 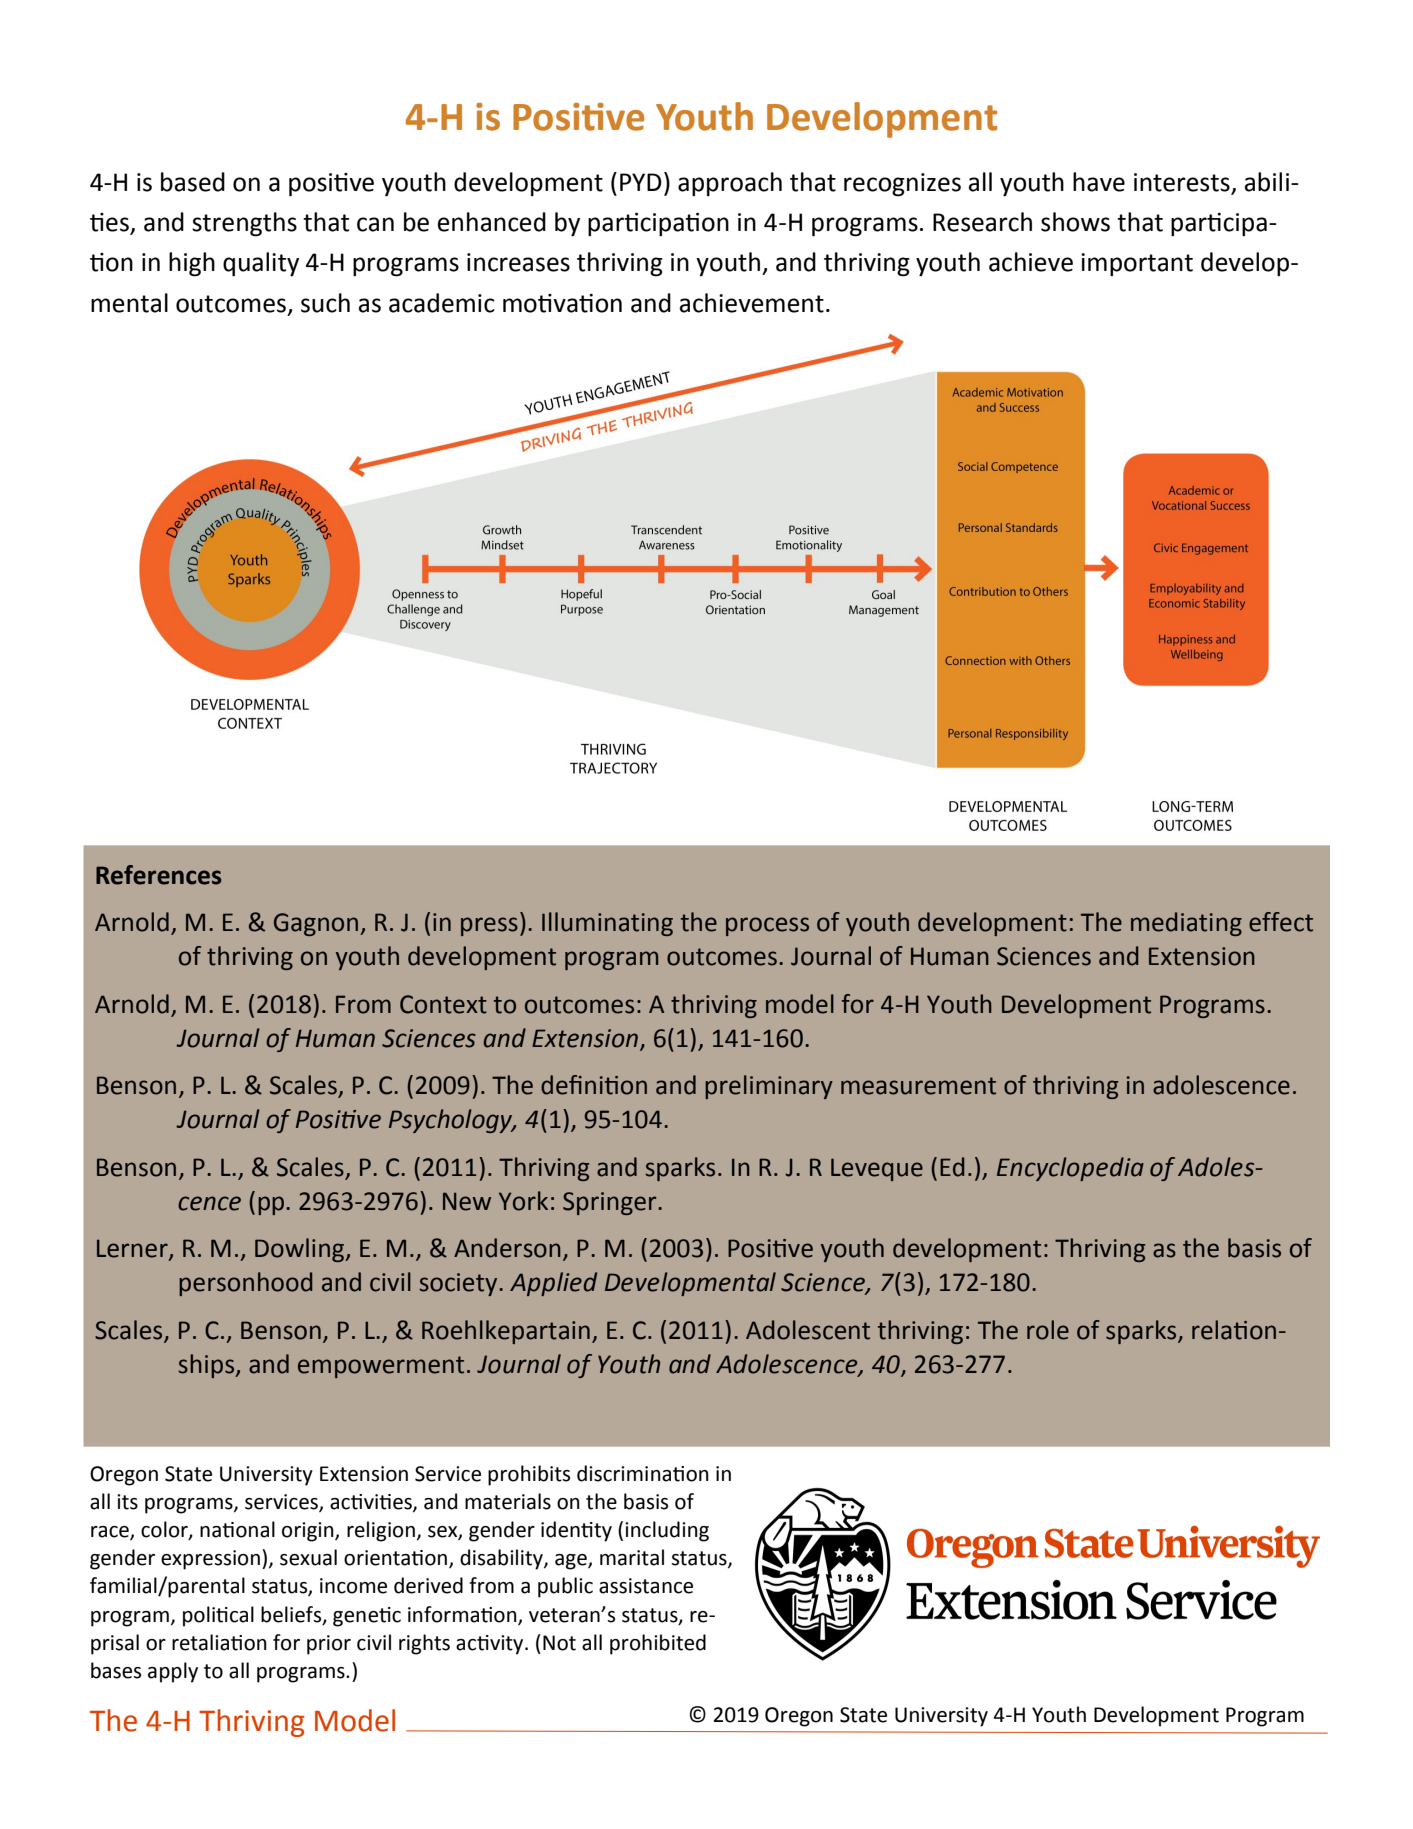 What do you see at coordinates (245, 1284) in the screenshot?
I see `personhood` at bounding box center [245, 1284].
